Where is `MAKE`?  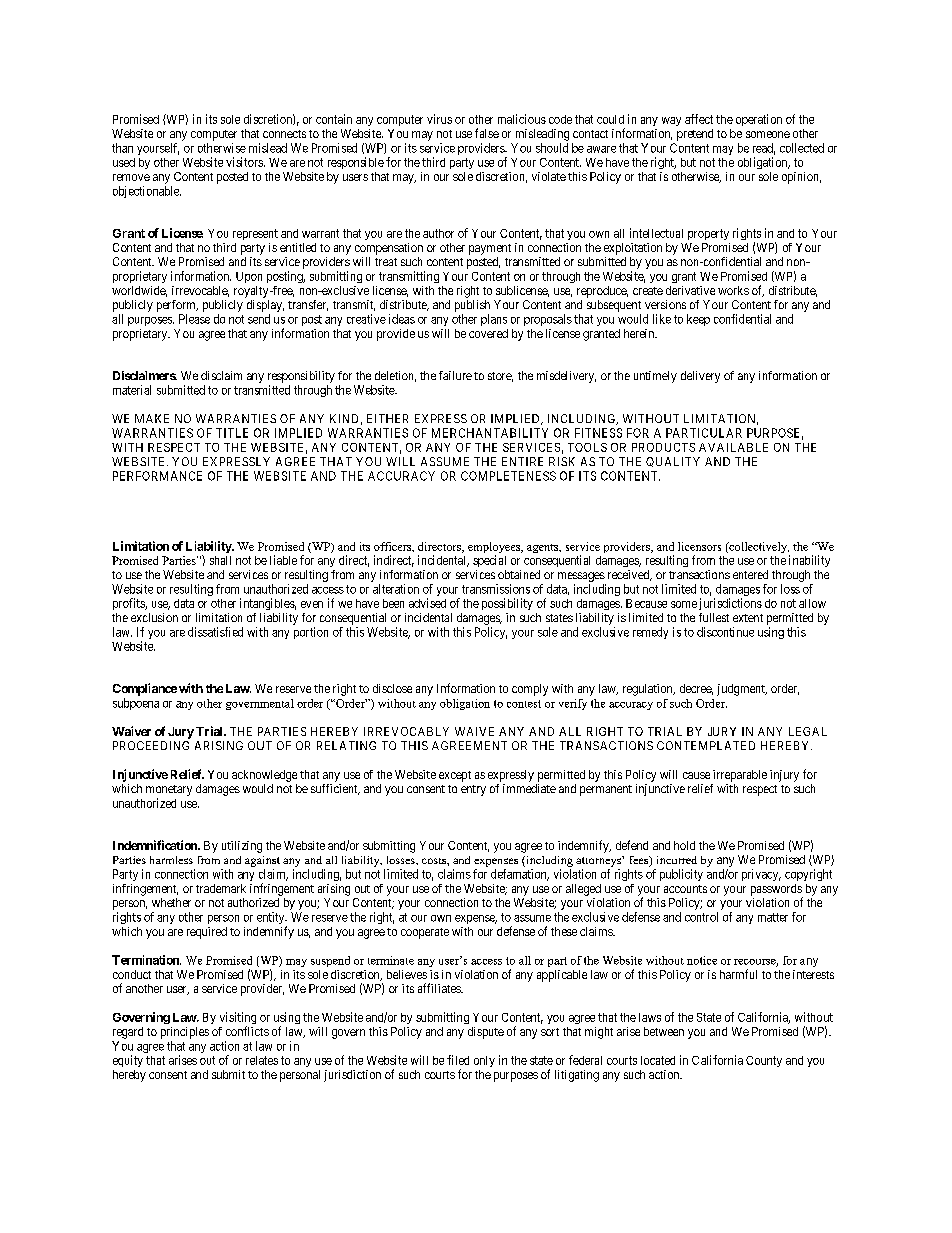 MAKE is located at coordinates (152, 418).
